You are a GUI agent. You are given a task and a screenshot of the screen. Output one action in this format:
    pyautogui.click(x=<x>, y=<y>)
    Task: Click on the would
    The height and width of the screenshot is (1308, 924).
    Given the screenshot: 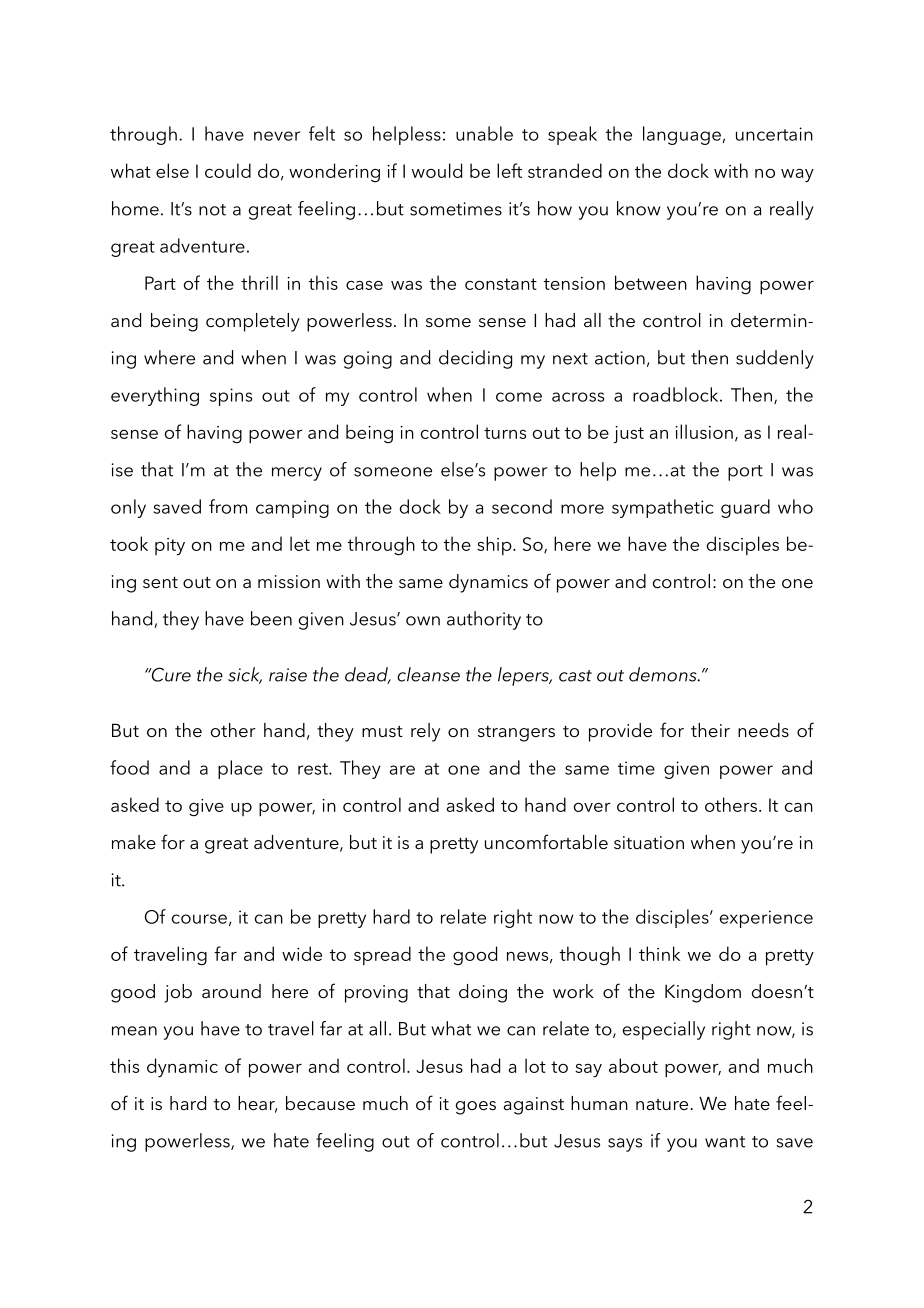 What is the action you would take?
    pyautogui.click(x=437, y=170)
